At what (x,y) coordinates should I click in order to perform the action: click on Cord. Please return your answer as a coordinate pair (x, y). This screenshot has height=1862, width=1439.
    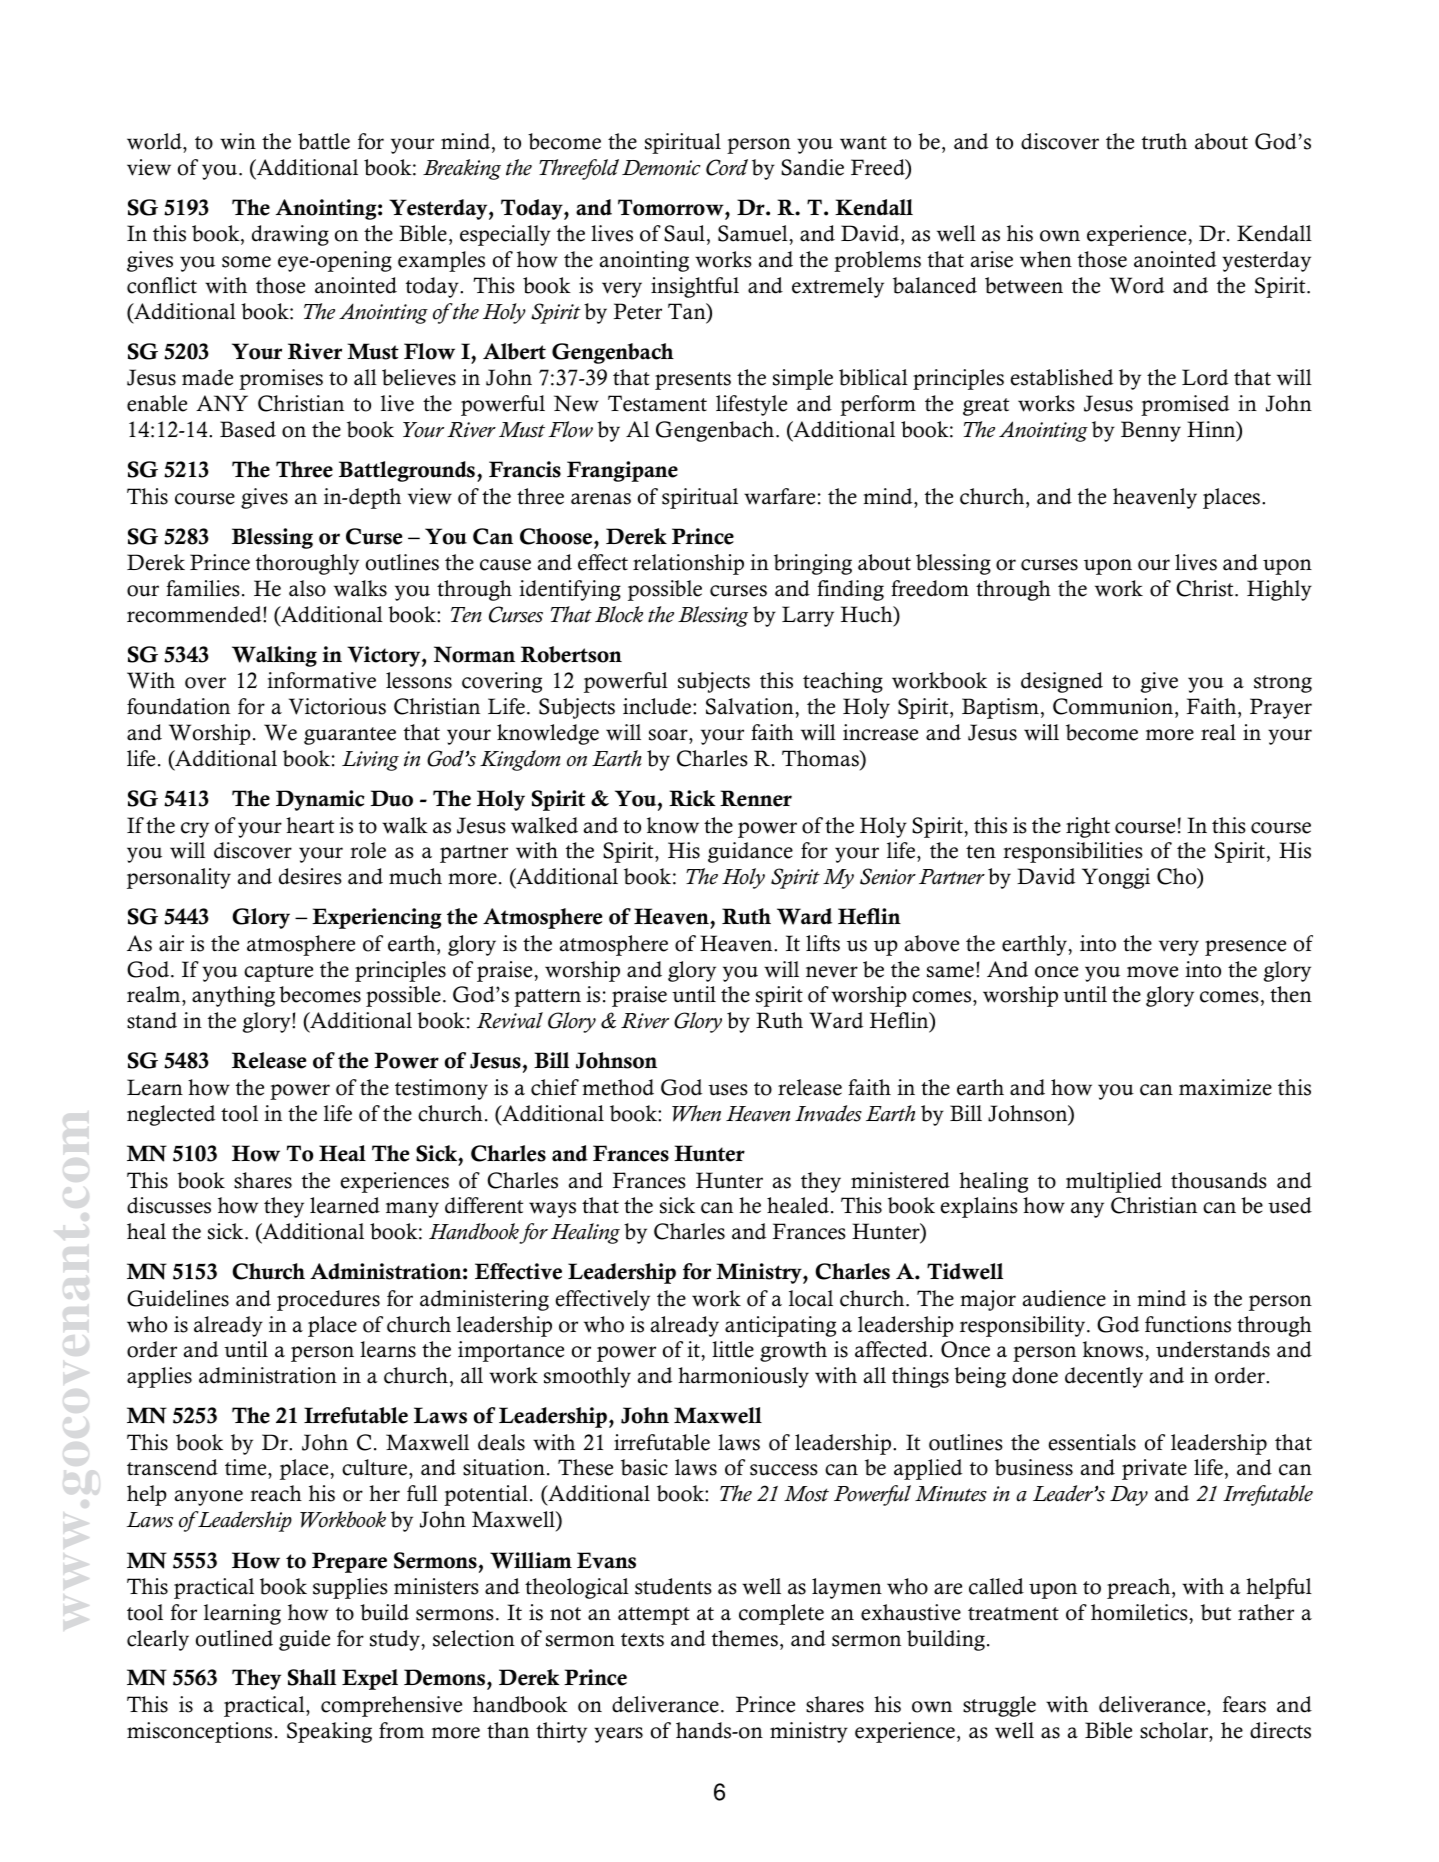
    Looking at the image, I should click on (727, 167).
